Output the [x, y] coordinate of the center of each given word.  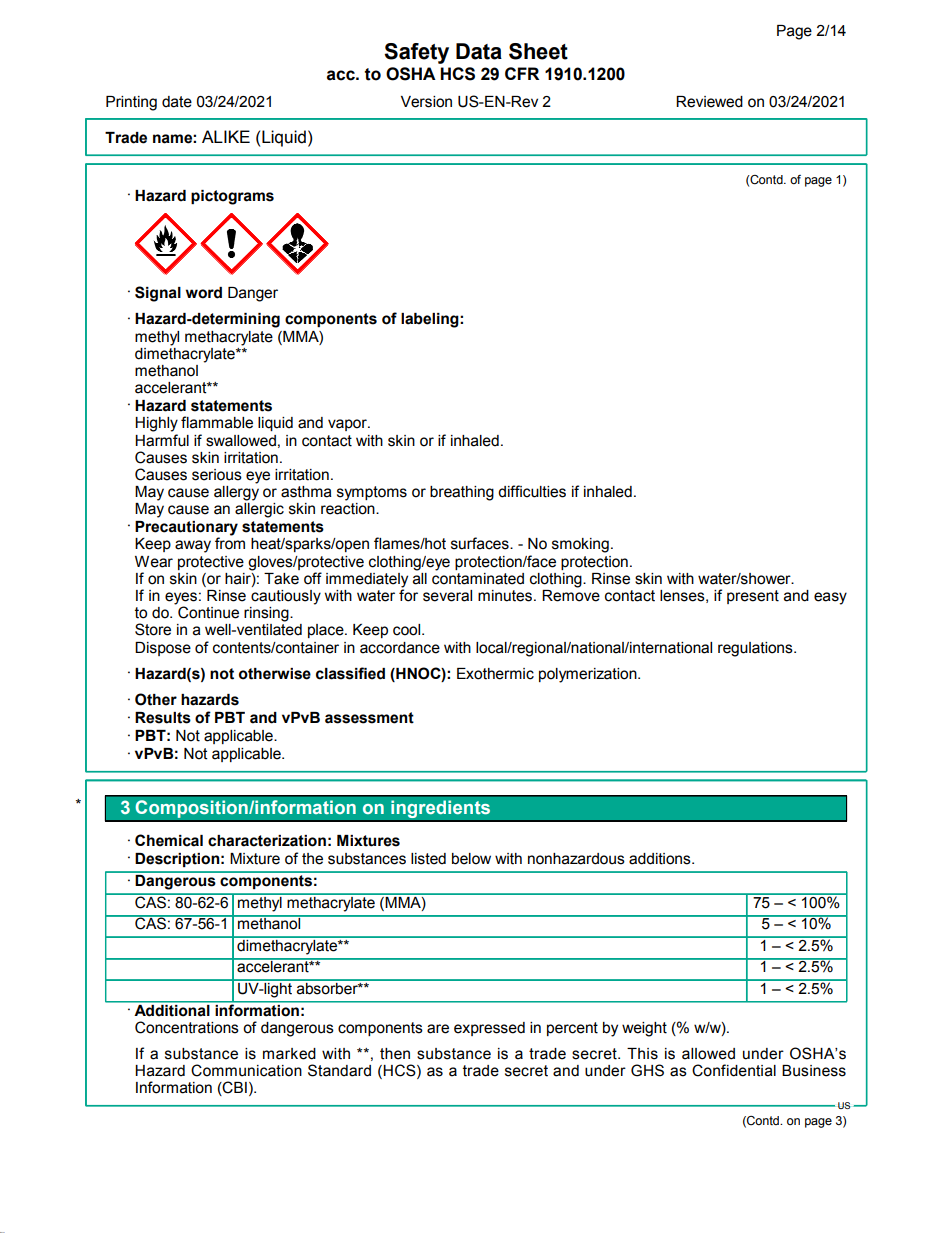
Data [479, 51]
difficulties [532, 491]
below [471, 859]
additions [661, 859]
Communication [246, 1070]
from [230, 543]
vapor [348, 425]
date [177, 102]
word [204, 293]
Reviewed [709, 102]
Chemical [169, 840]
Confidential [734, 1070]
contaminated [478, 577]
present [753, 597]
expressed [489, 1029]
